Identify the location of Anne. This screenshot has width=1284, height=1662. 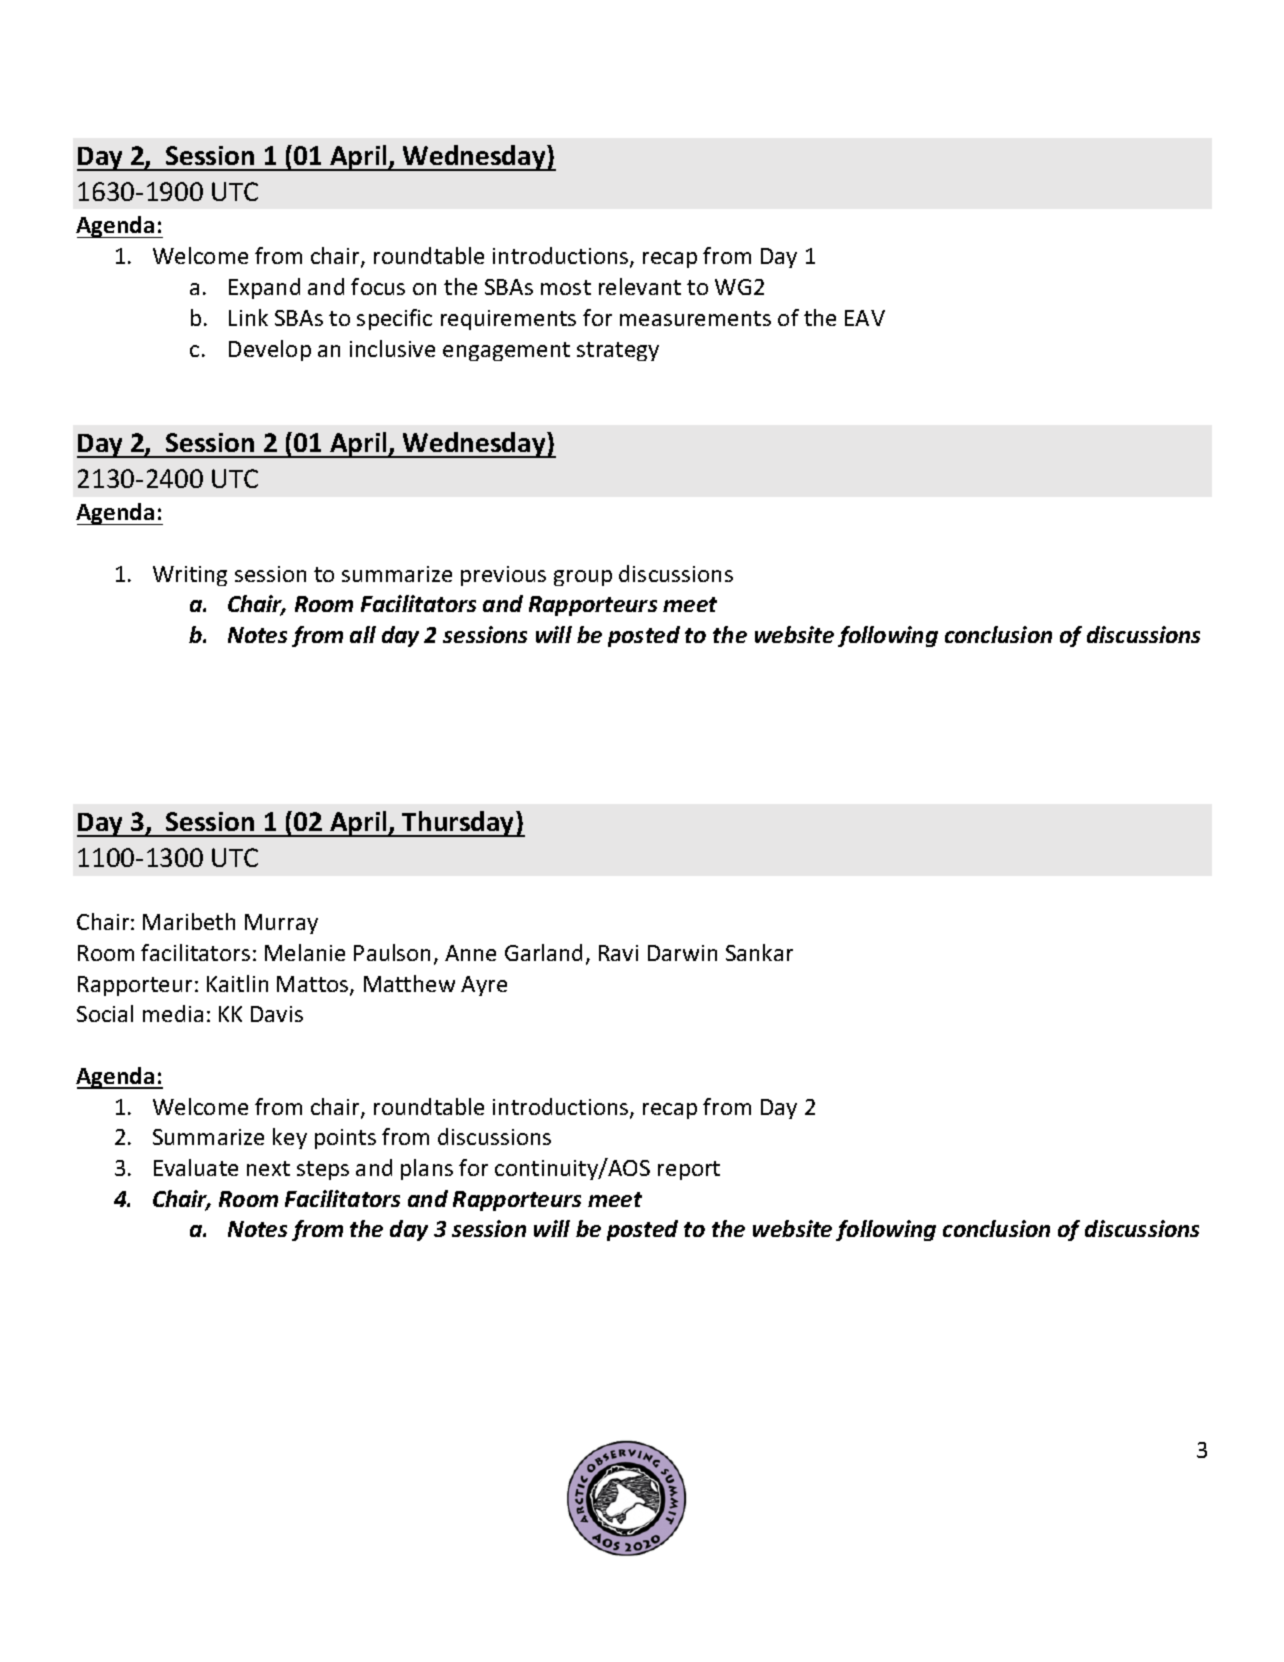
(470, 953).
